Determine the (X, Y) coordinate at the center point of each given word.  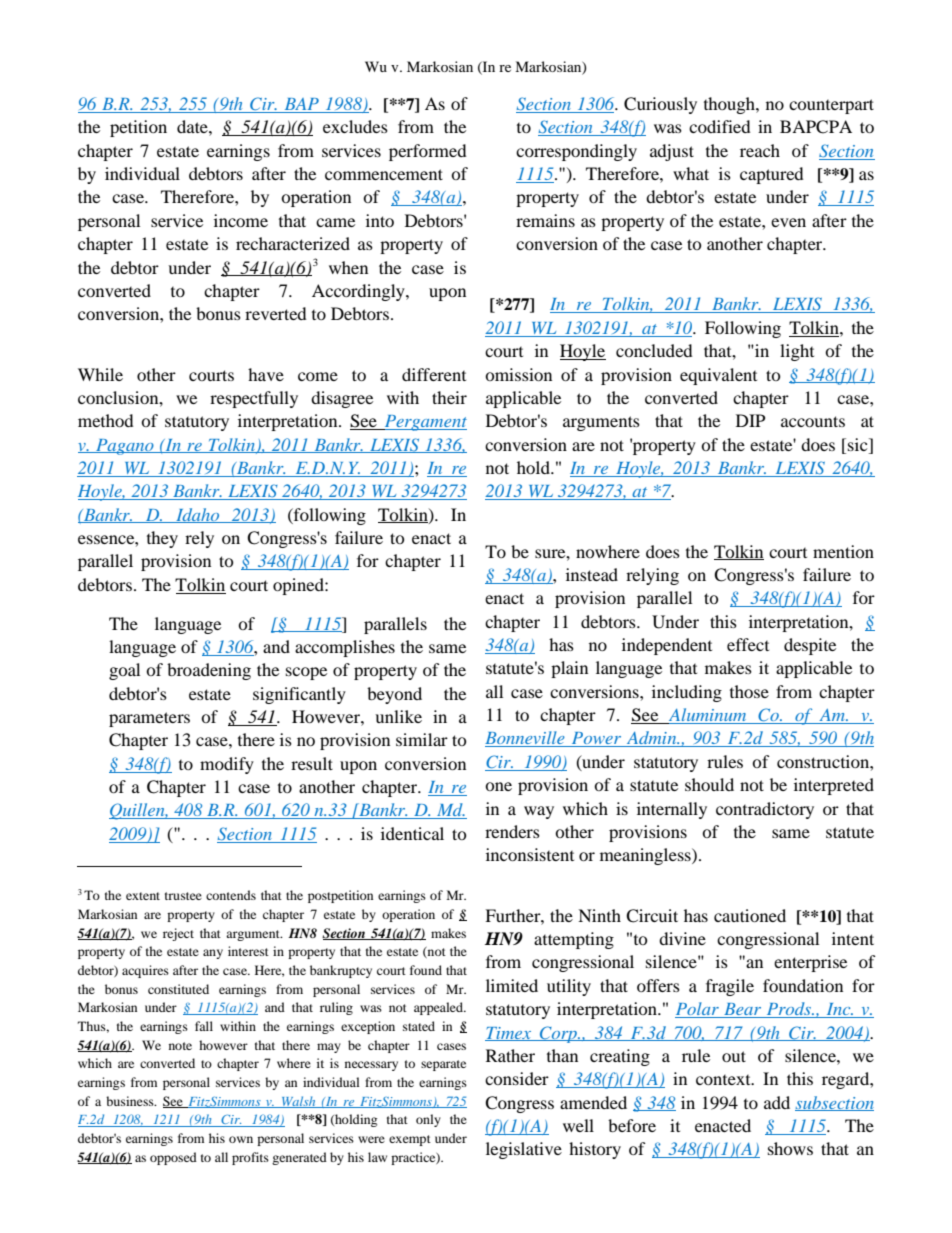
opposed (173, 1158)
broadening (209, 671)
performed (428, 152)
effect (748, 644)
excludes (355, 126)
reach (760, 150)
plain (569, 669)
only (428, 1120)
